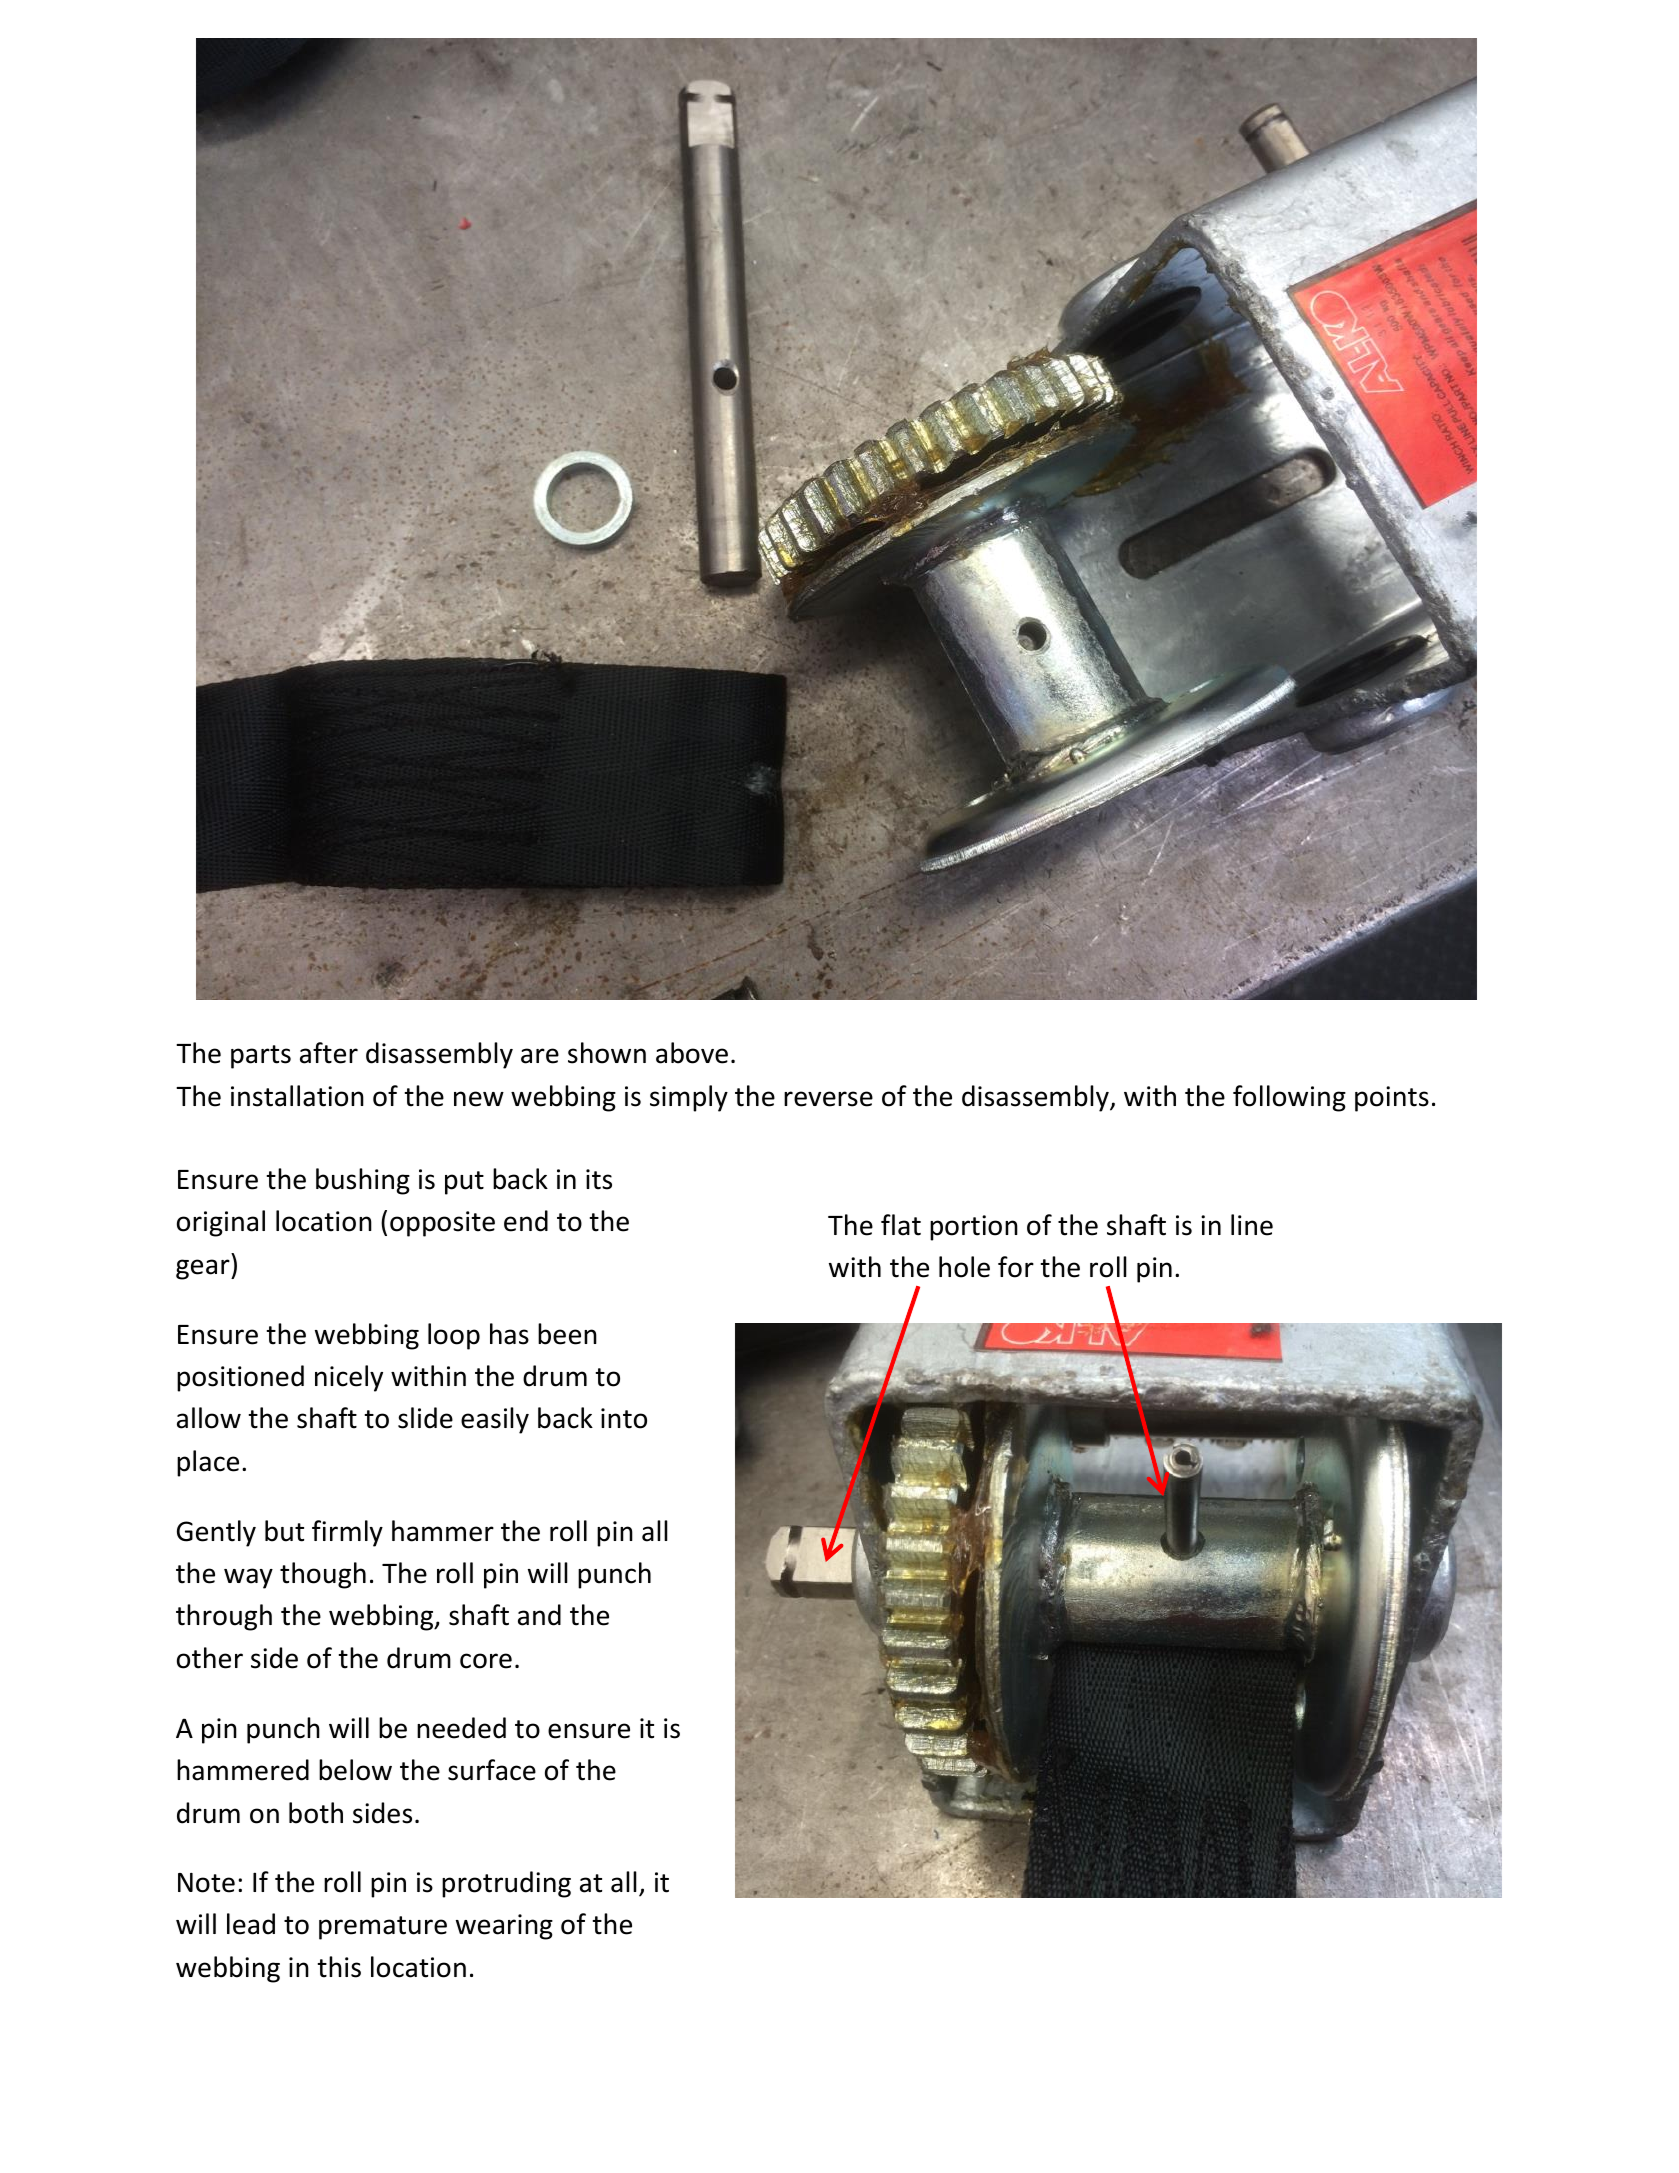 This screenshot has height=2173, width=1679. I want to click on for, so click(1016, 1267).
